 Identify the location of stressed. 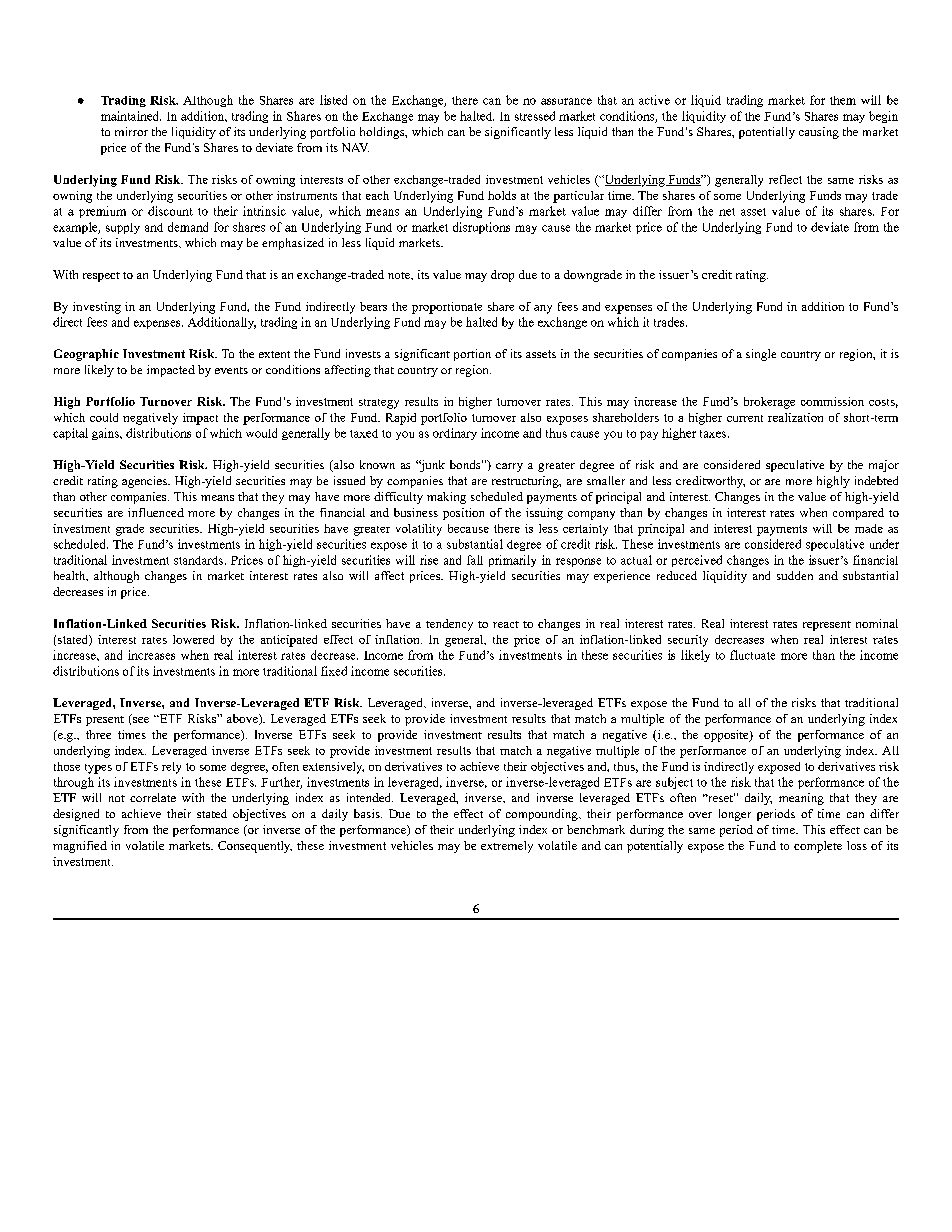
(535, 116).
